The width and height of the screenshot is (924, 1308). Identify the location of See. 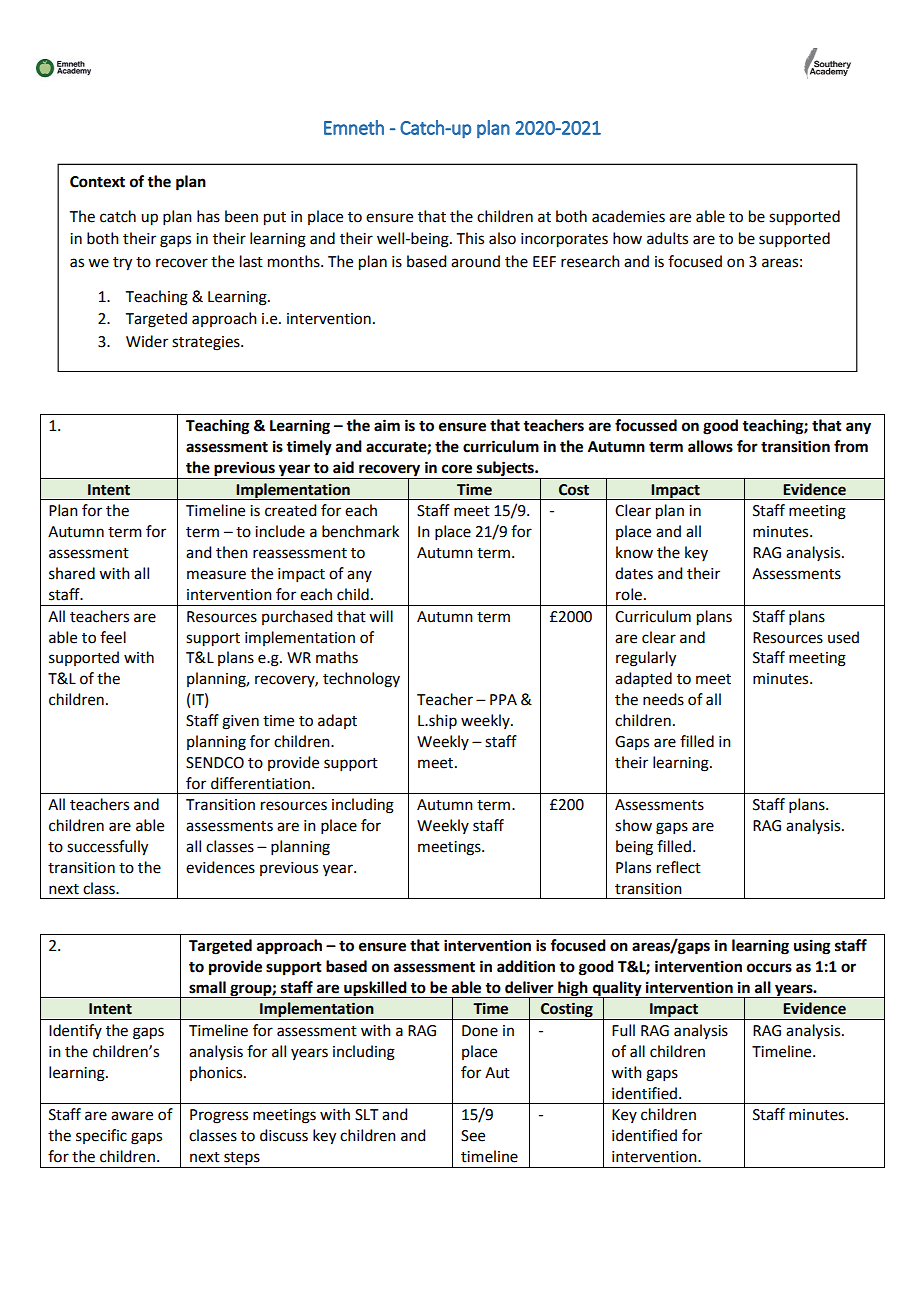
(473, 1136).
